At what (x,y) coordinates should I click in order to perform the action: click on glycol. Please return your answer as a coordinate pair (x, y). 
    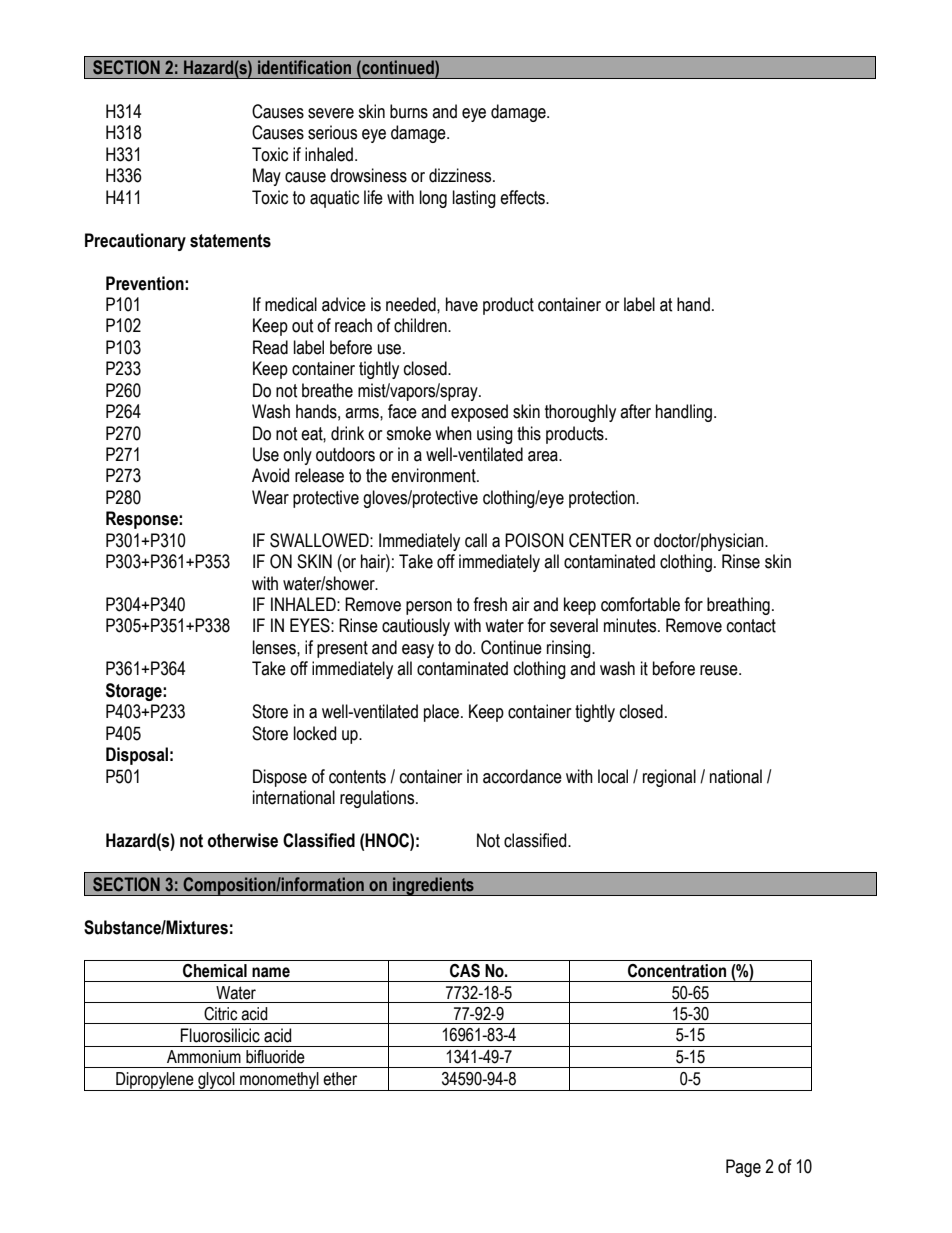
    Looking at the image, I should click on (216, 1081).
